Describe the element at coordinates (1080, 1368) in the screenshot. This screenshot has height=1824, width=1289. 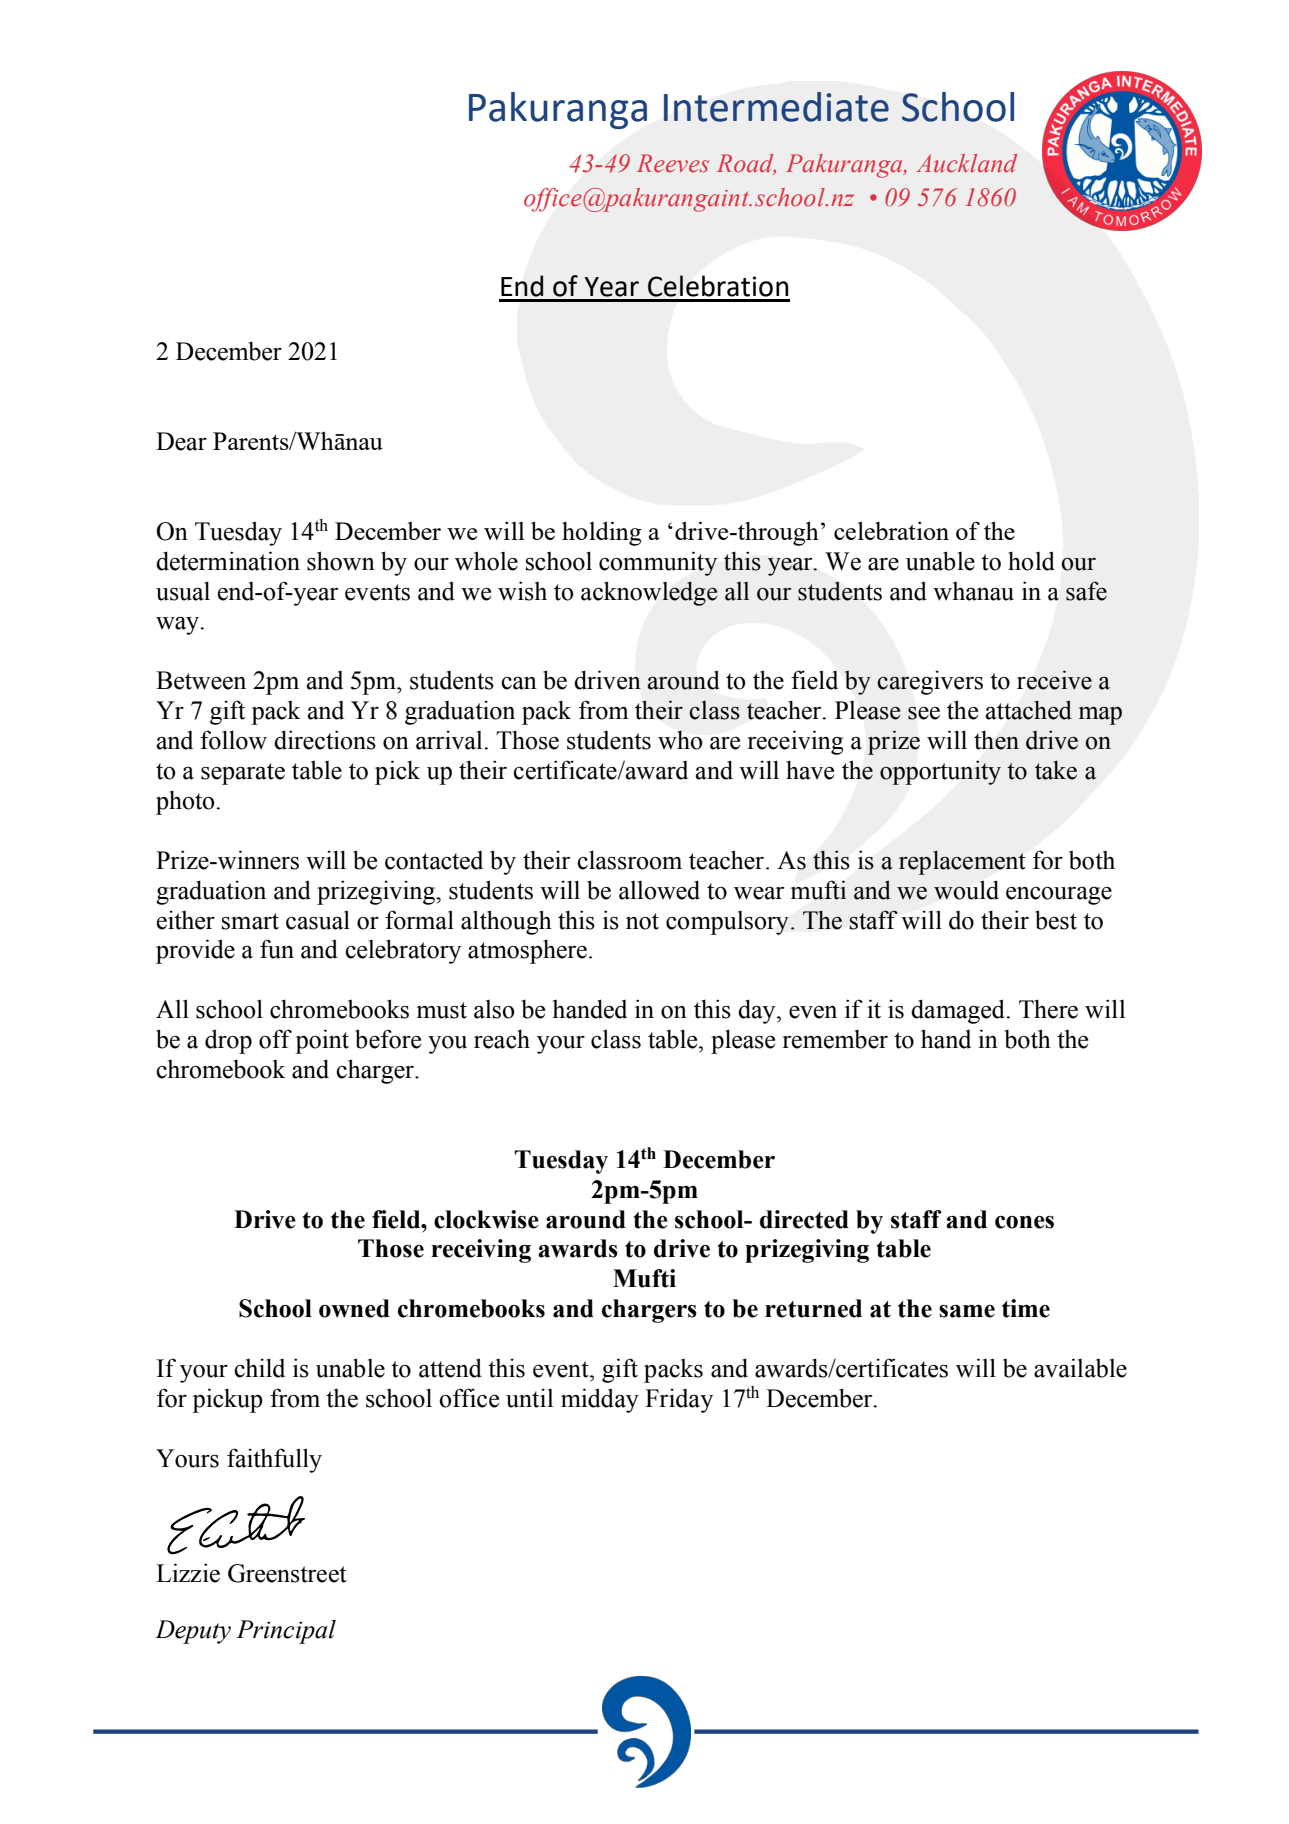
I see `available` at that location.
